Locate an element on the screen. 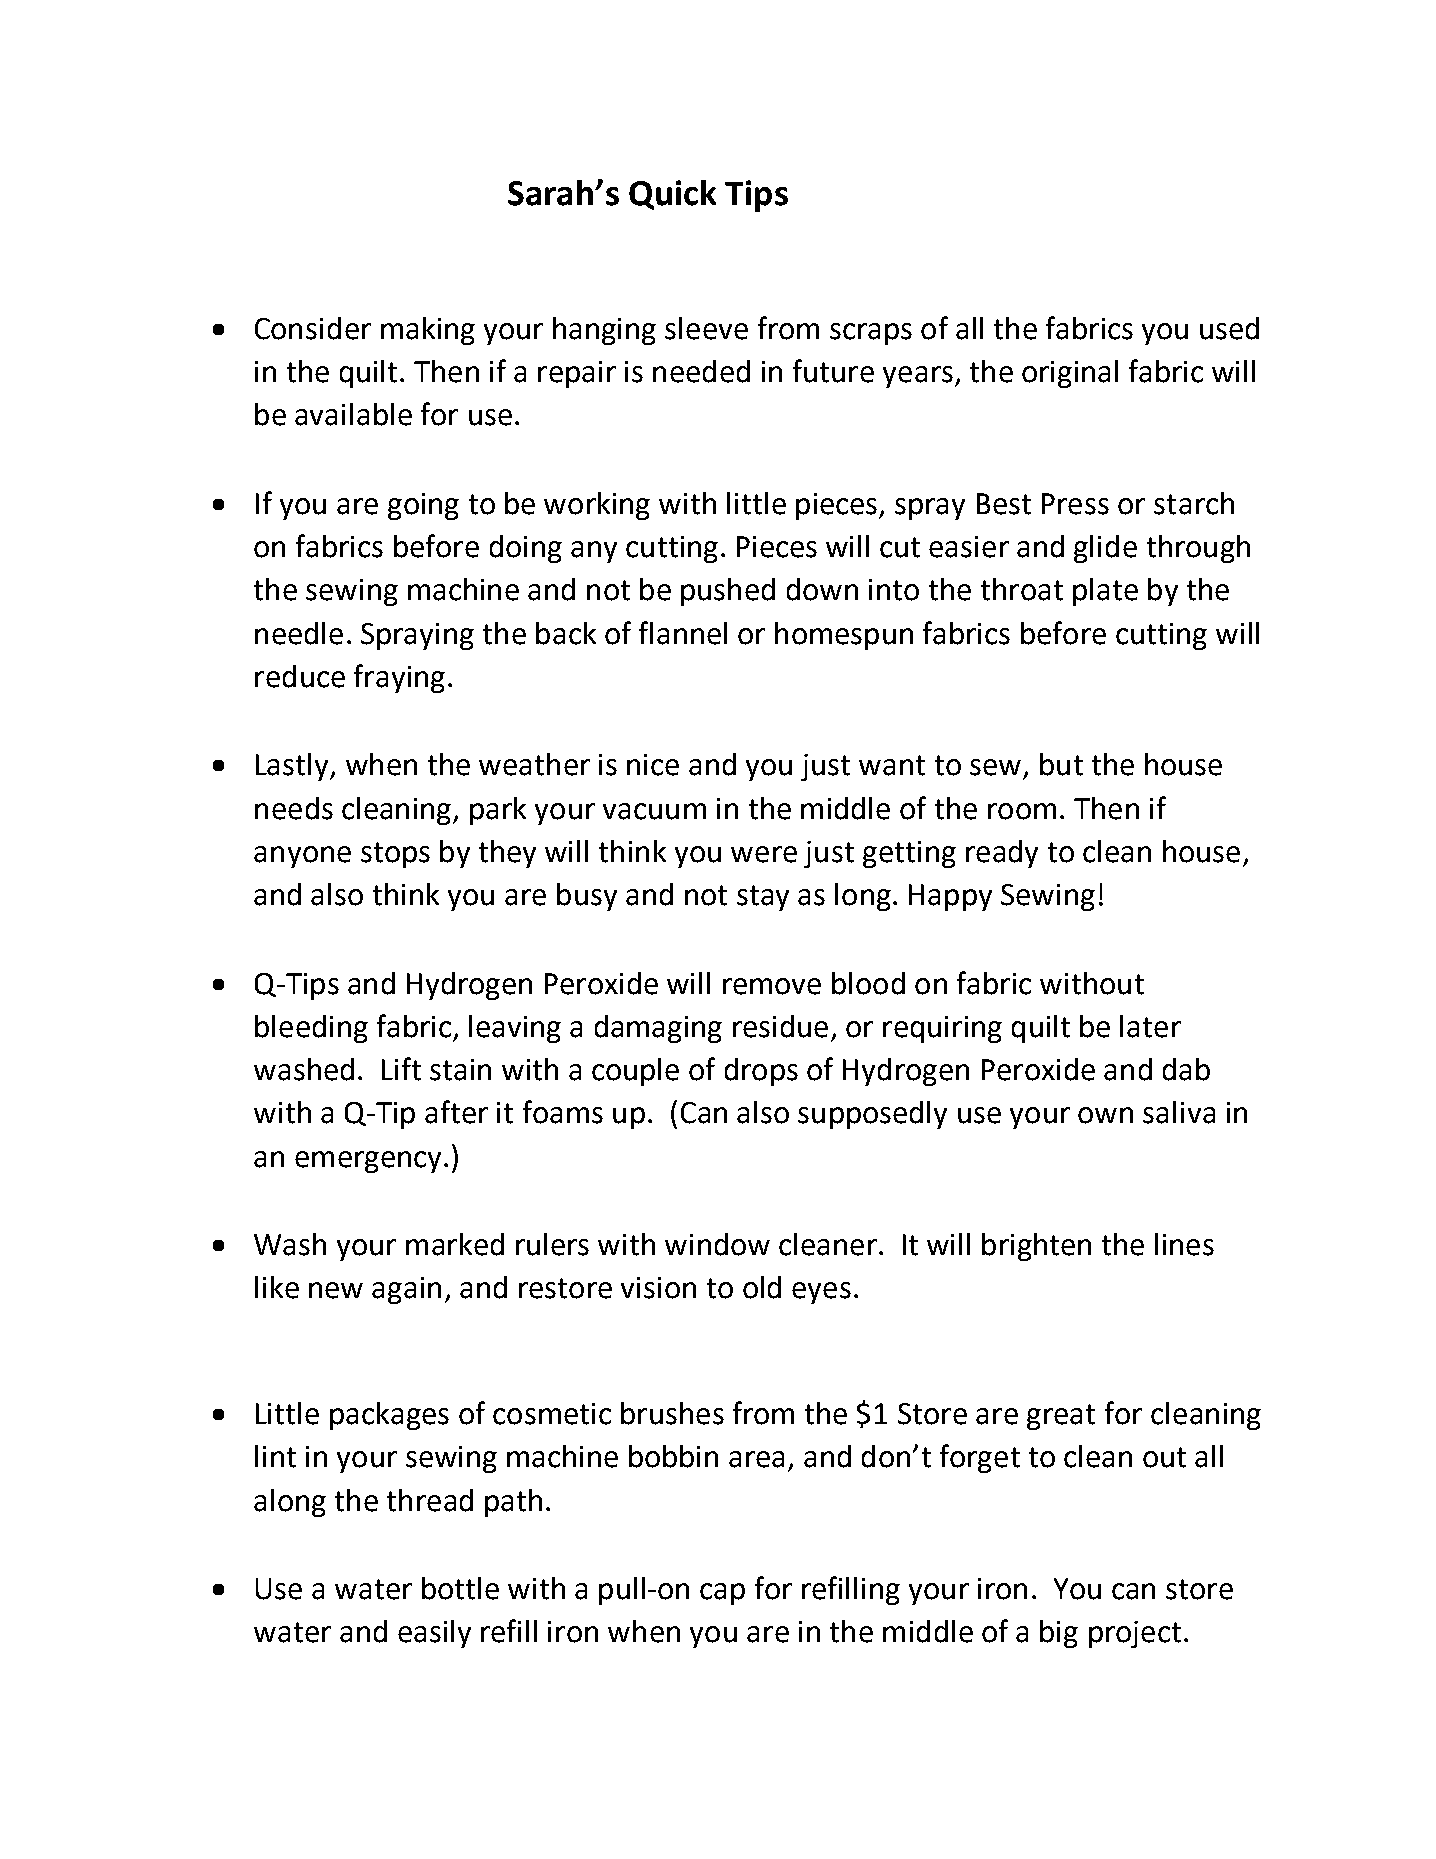 Image resolution: width=1436 pixels, height=1859 pixels. going is located at coordinates (423, 506).
